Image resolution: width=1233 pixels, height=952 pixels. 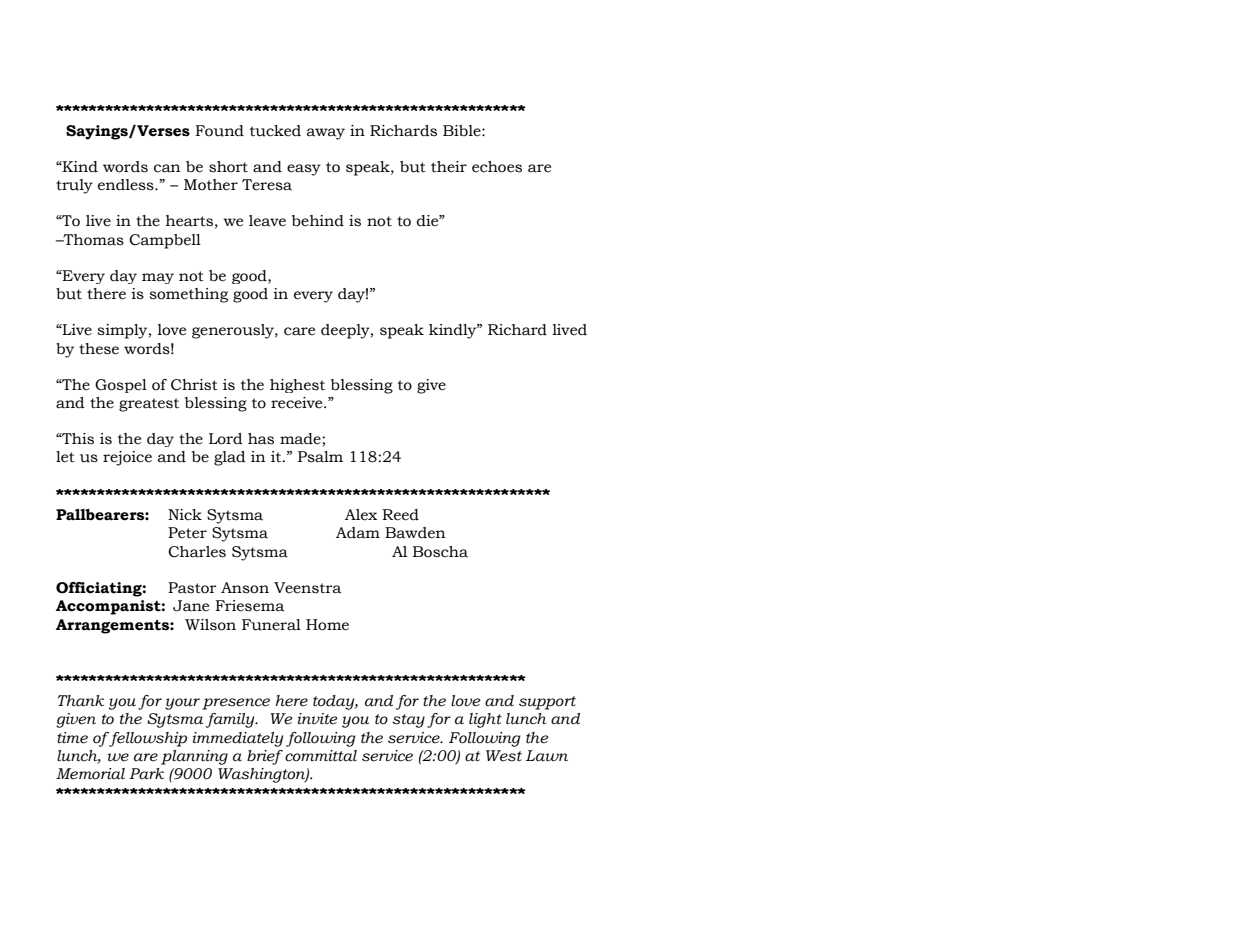 What do you see at coordinates (158, 278) in the screenshot?
I see `may` at bounding box center [158, 278].
